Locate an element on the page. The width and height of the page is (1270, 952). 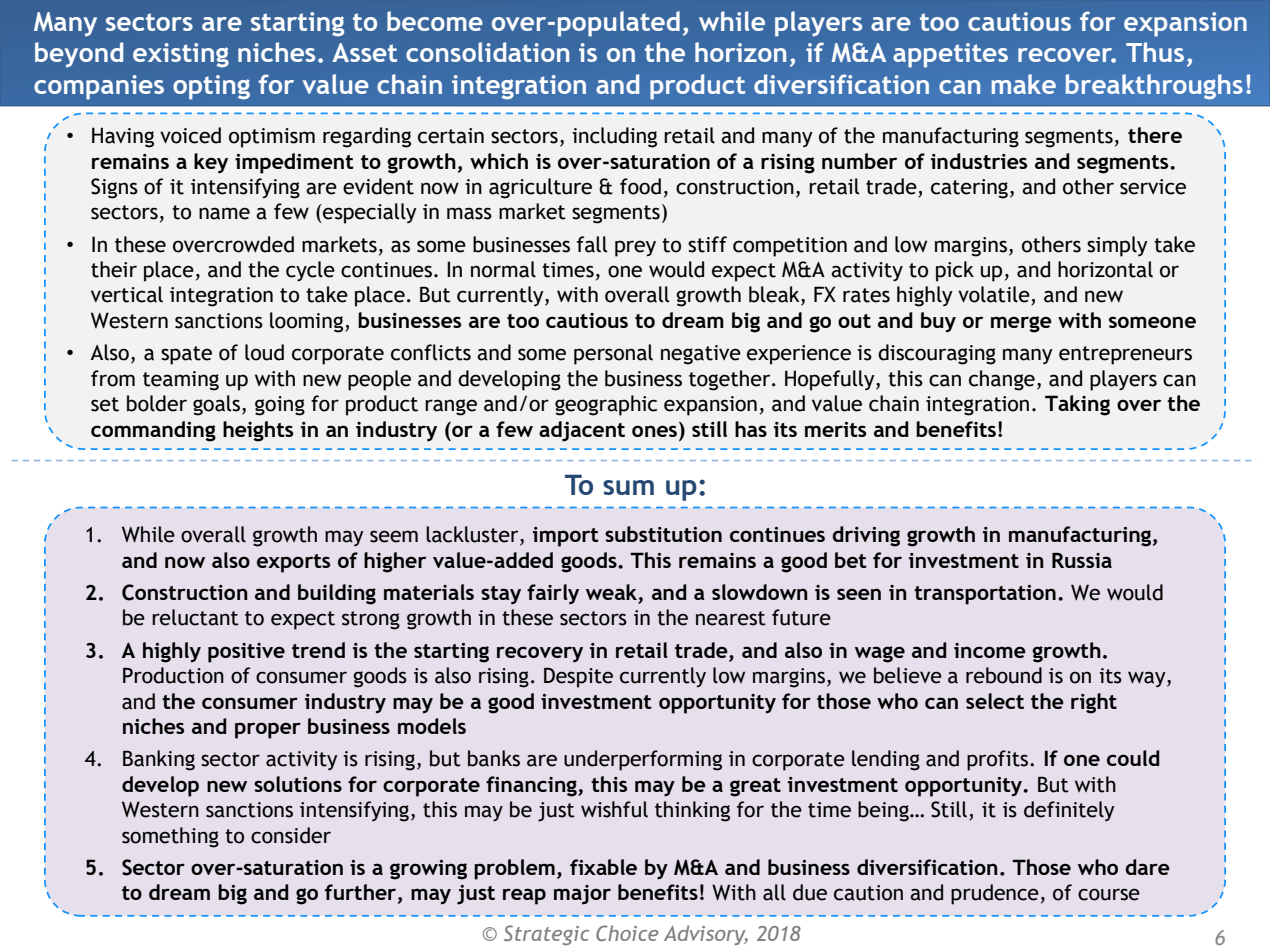
further is located at coordinates (362, 893).
